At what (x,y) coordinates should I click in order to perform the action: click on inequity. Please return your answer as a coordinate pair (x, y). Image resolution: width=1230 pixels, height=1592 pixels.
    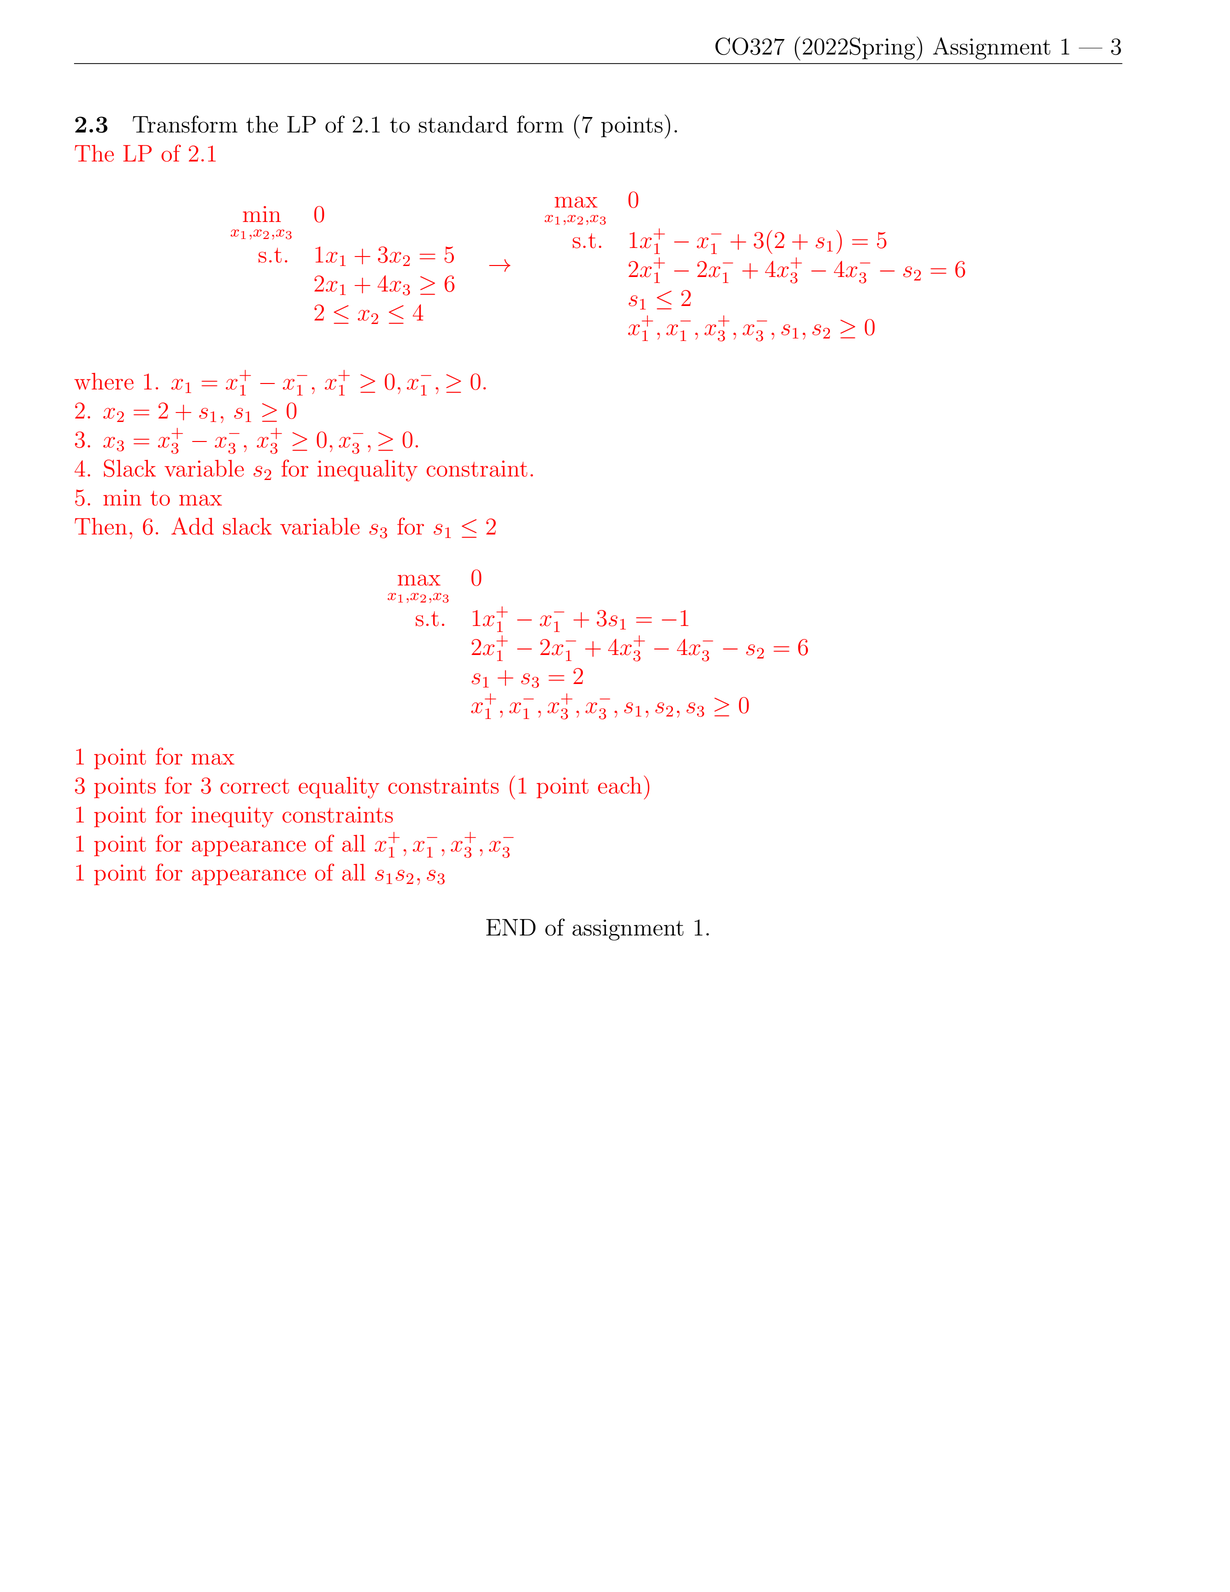
    Looking at the image, I should click on (233, 817).
